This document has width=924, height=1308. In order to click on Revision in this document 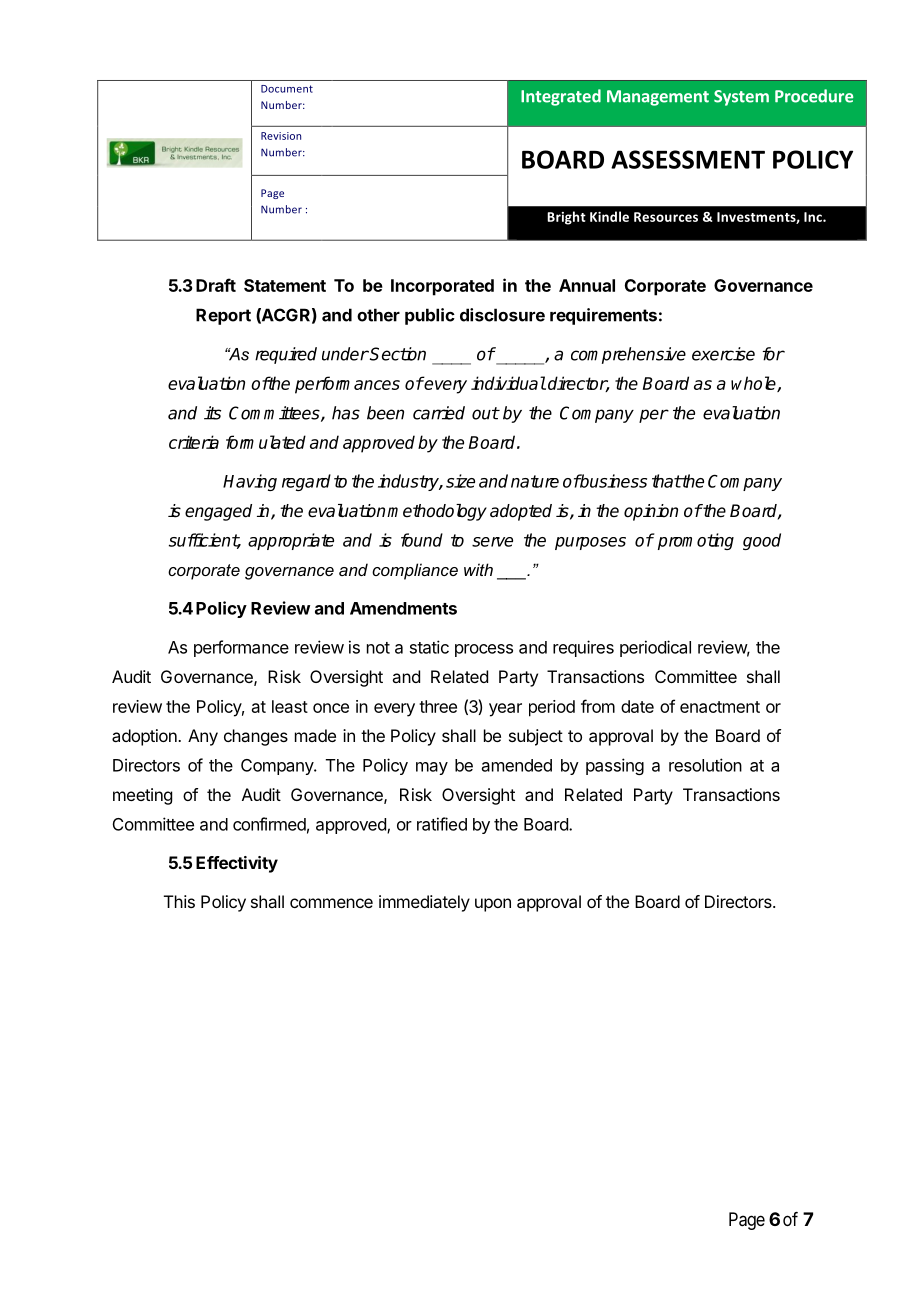, I will do `click(281, 136)`.
